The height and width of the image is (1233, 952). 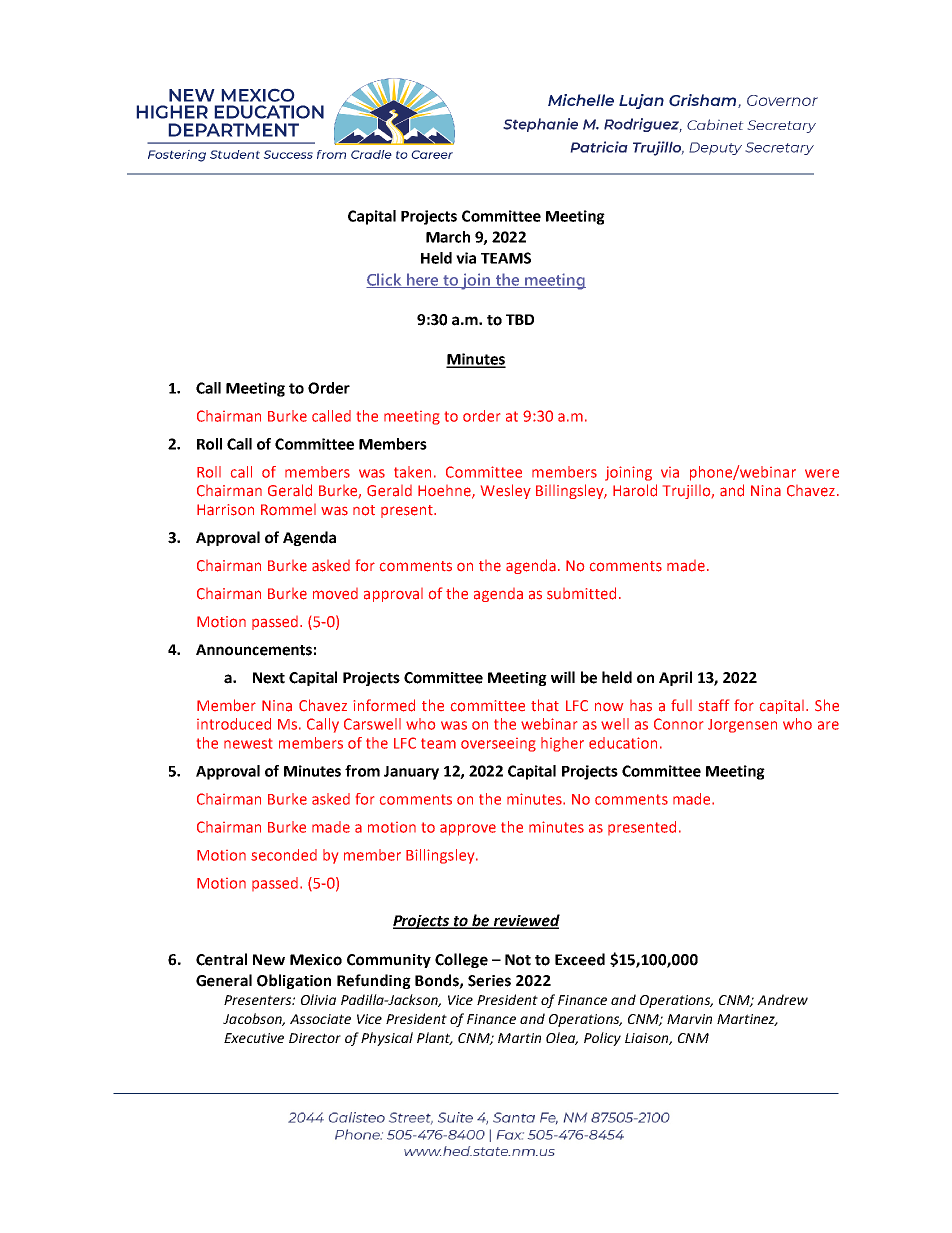 What do you see at coordinates (563, 677) in the image?
I see `will` at bounding box center [563, 677].
